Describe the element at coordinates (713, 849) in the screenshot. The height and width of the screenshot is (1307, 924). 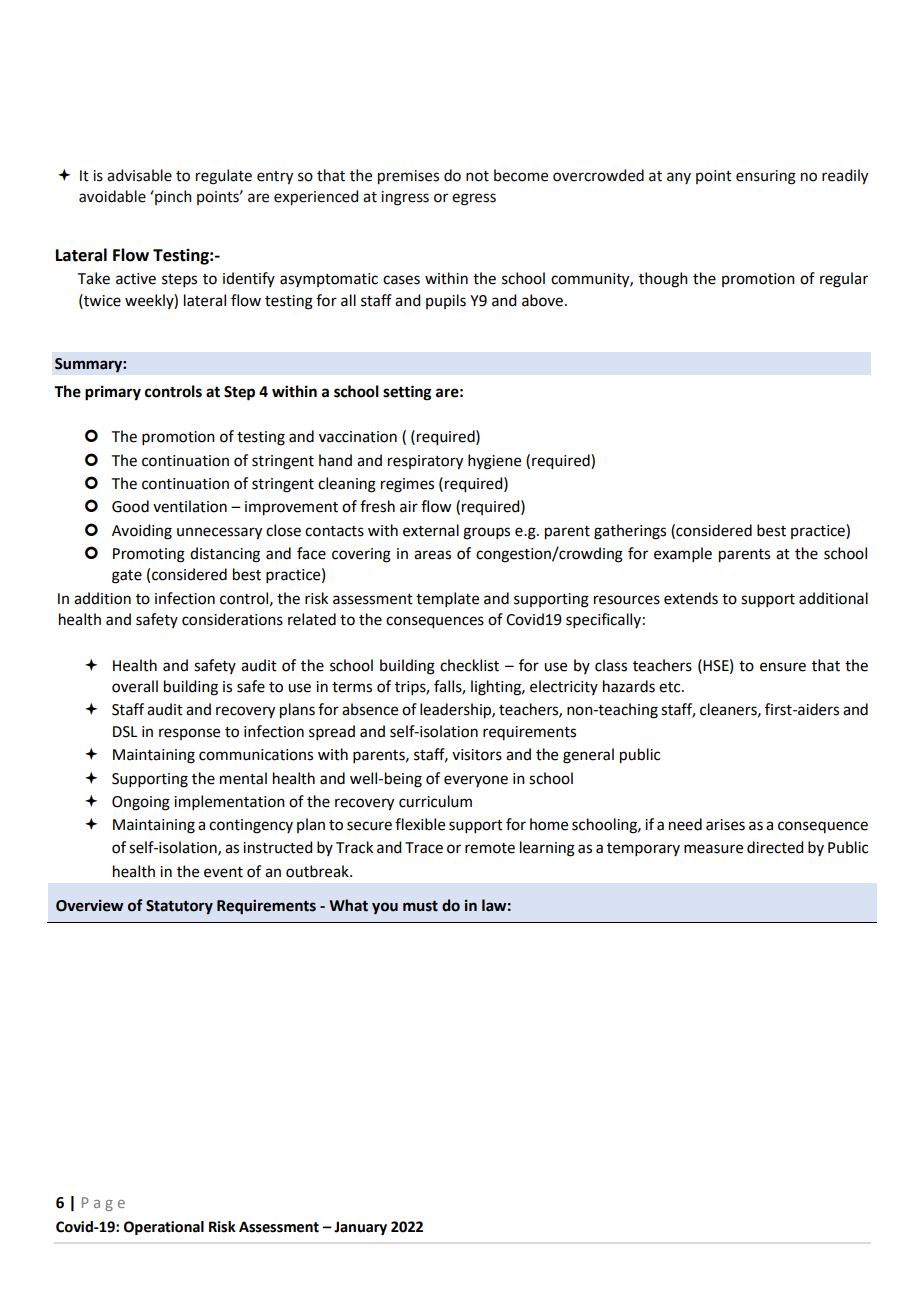
I see `measure` at that location.
